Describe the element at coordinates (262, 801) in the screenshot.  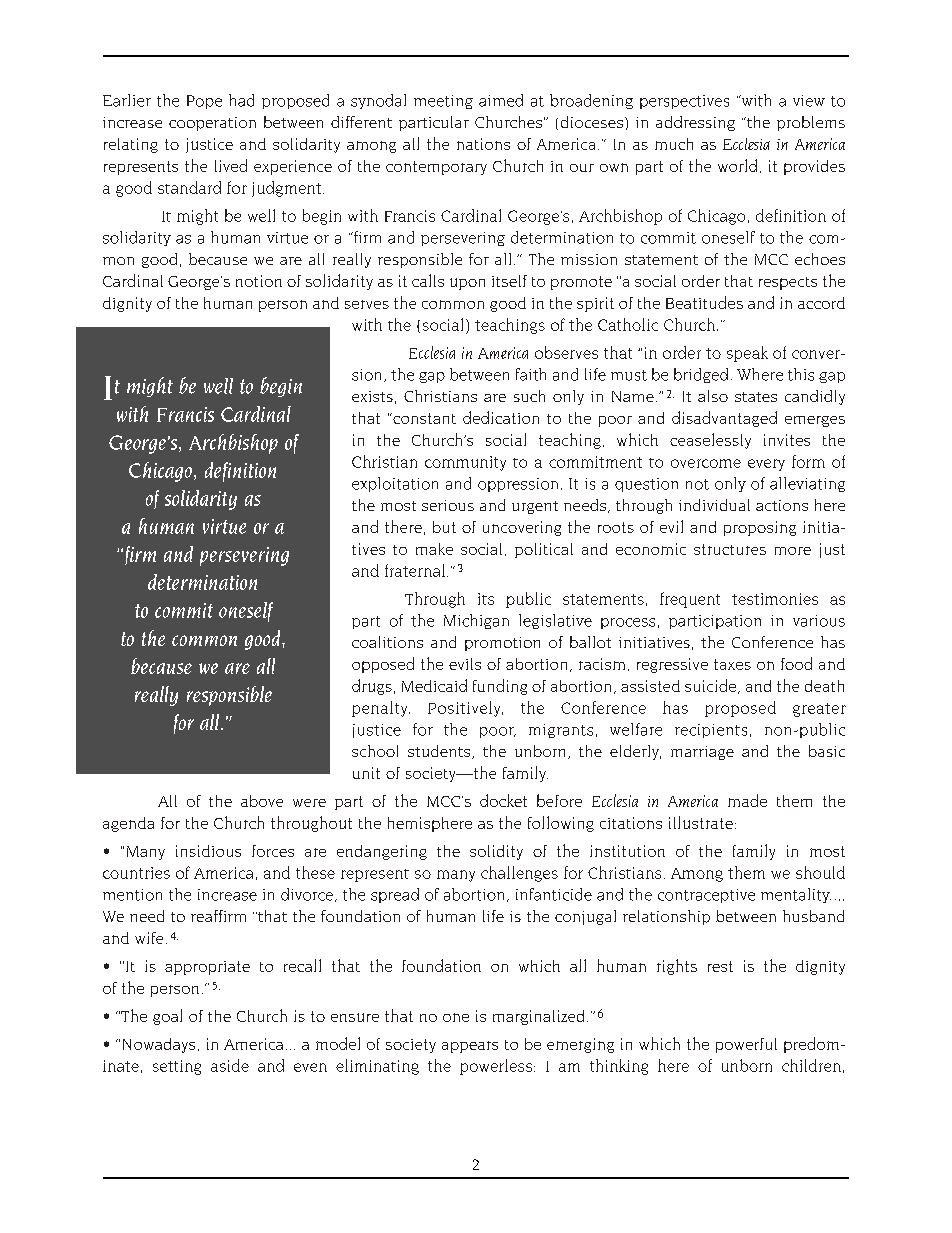
I see `above` at that location.
